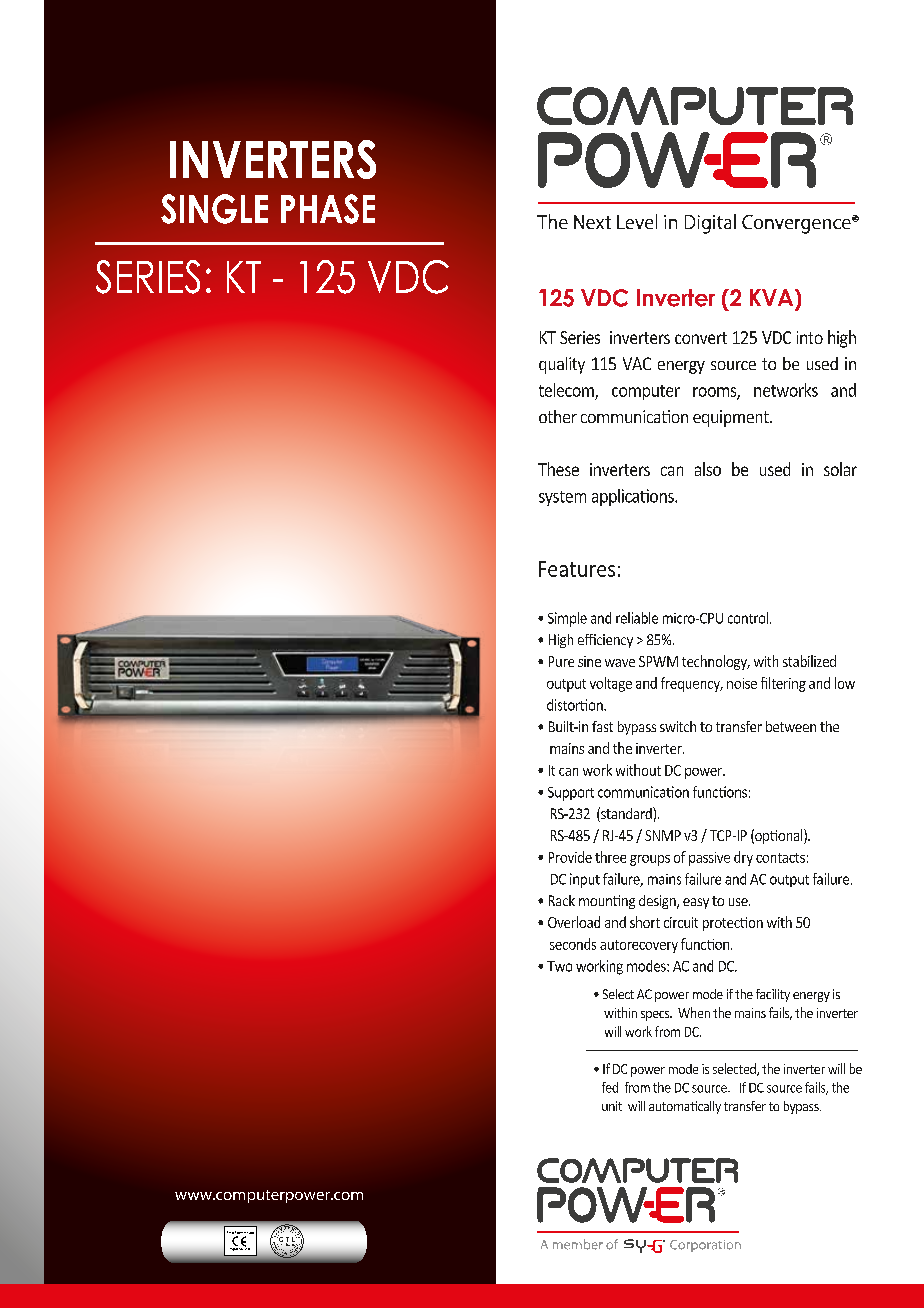  Describe the element at coordinates (589, 661) in the document. I see `sine` at that location.
